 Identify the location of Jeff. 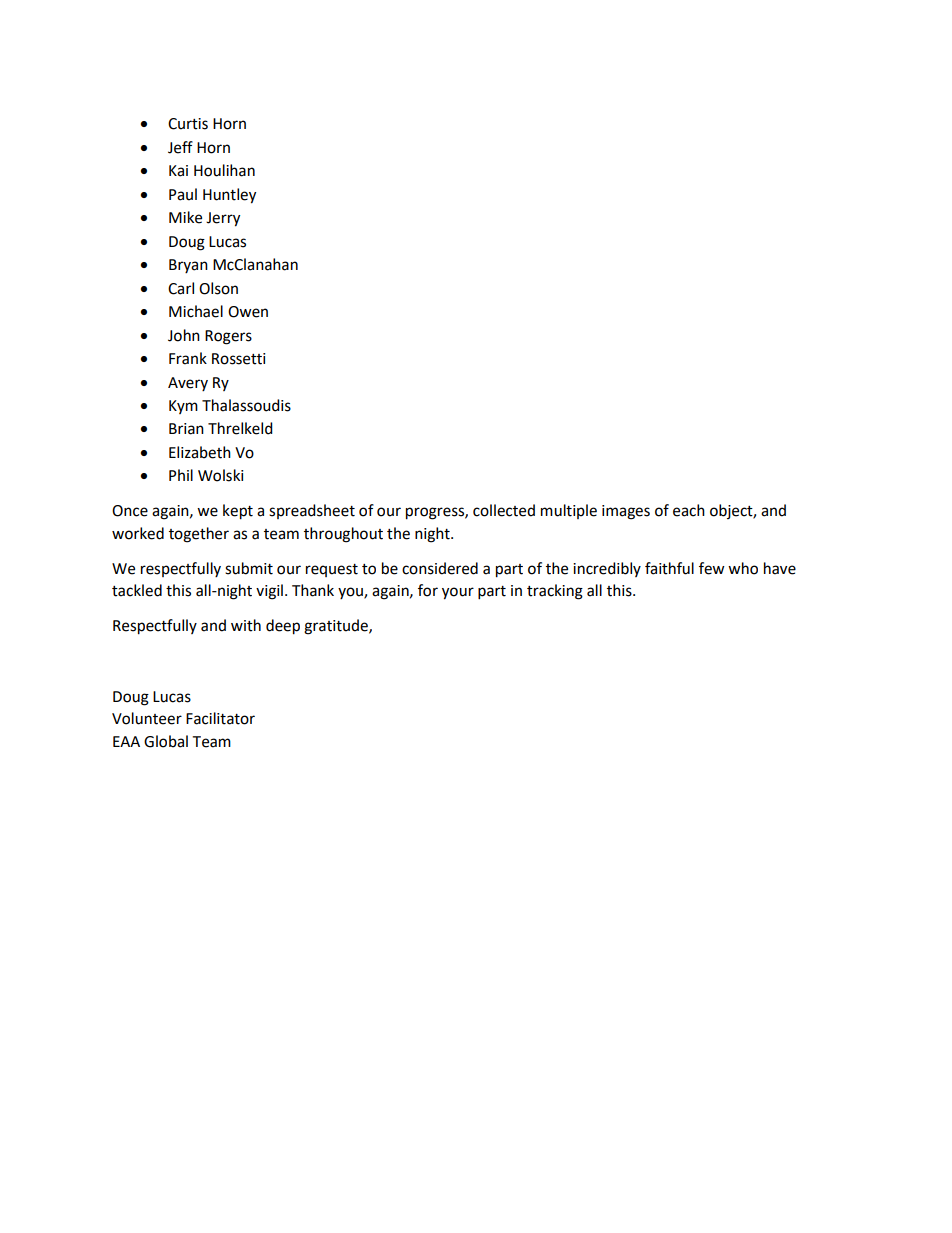
(180, 147).
